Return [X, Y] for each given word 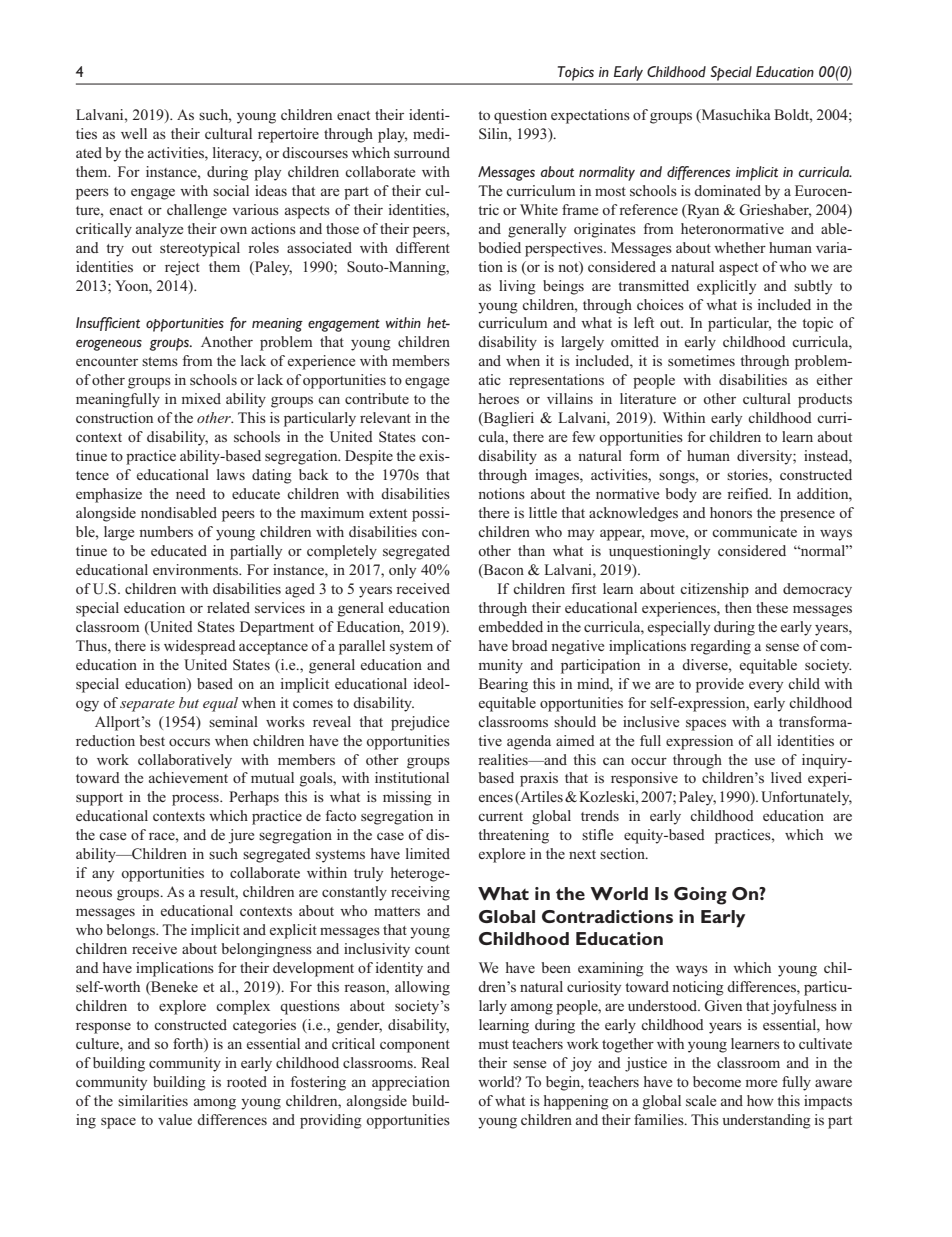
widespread [200, 647]
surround [422, 152]
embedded [511, 626]
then [738, 607]
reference [648, 209]
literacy [237, 154]
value [175, 1119]
